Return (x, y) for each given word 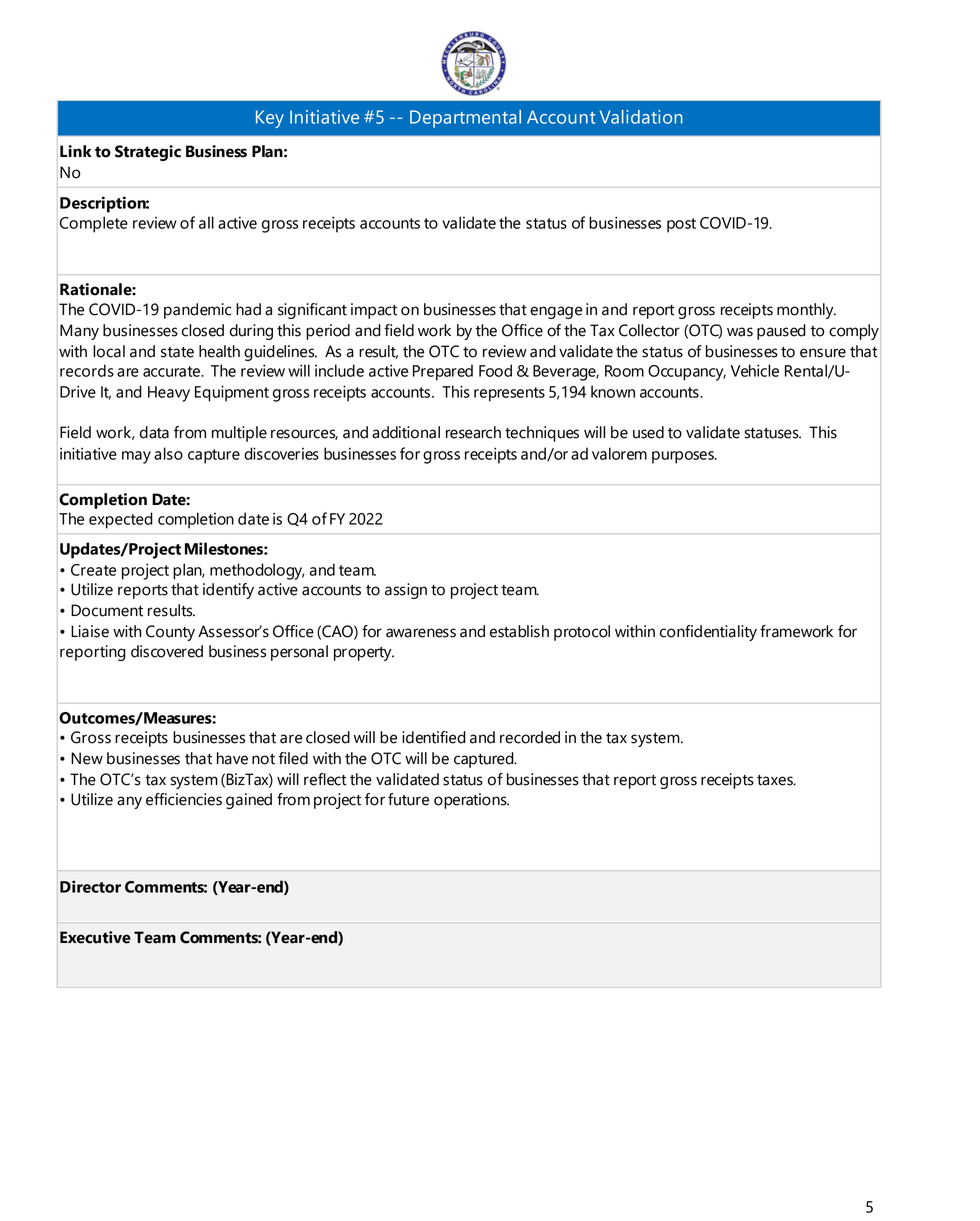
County (170, 633)
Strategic (148, 153)
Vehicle (754, 370)
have (232, 758)
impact (374, 311)
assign (406, 591)
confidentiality (708, 633)
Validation (641, 117)
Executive (95, 937)
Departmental (465, 119)
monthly (806, 311)
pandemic (197, 311)
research (473, 432)
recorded (530, 737)
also (168, 453)
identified (434, 737)
